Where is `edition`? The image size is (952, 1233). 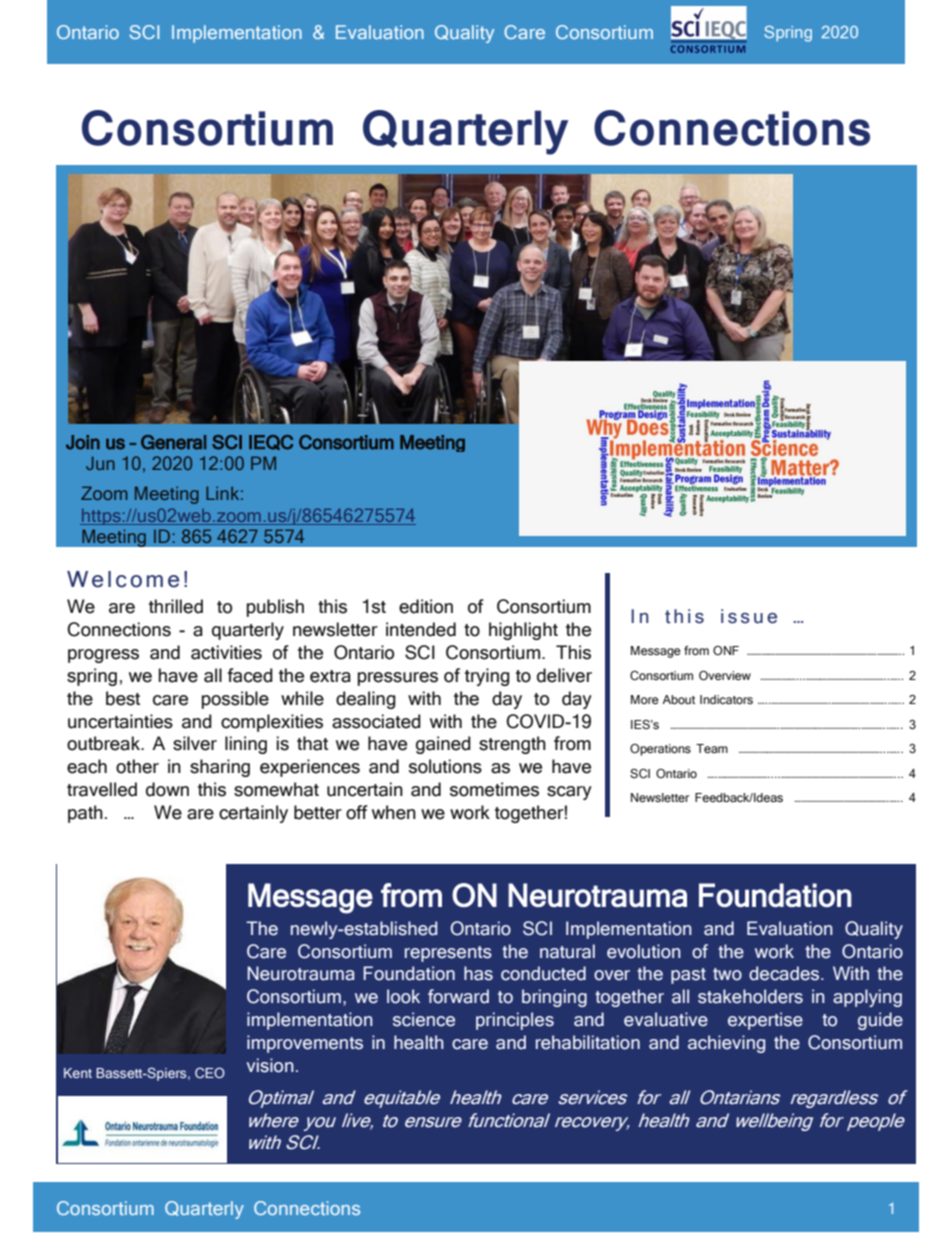
edition is located at coordinates (426, 606).
